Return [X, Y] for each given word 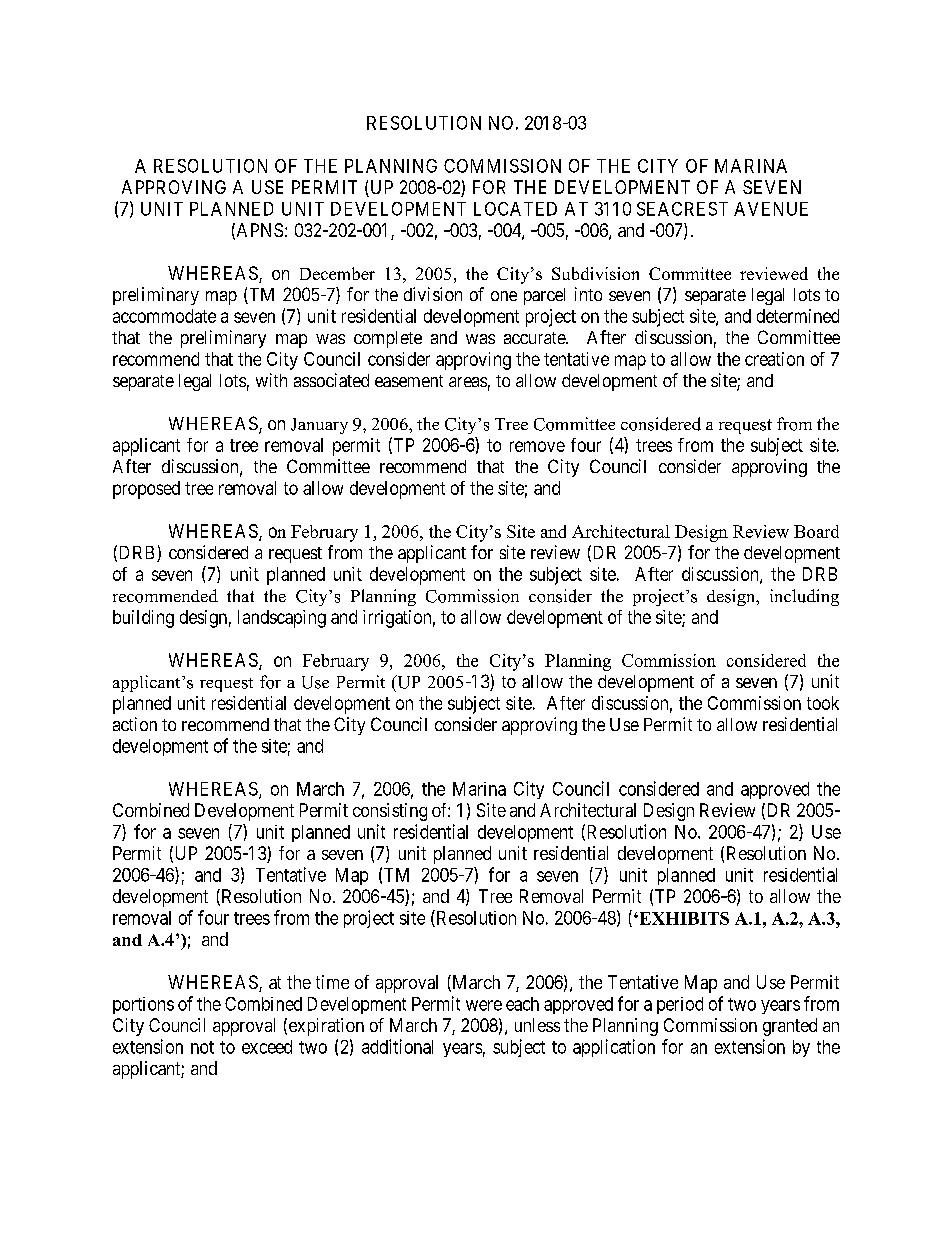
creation [774, 359]
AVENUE [771, 209]
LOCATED [515, 209]
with [271, 380]
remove [537, 446]
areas [468, 382]
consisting [390, 812]
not [202, 1047]
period [680, 1005]
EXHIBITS [683, 918]
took [823, 703]
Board [816, 531]
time [332, 982]
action [135, 724]
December [337, 273]
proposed [146, 490]
